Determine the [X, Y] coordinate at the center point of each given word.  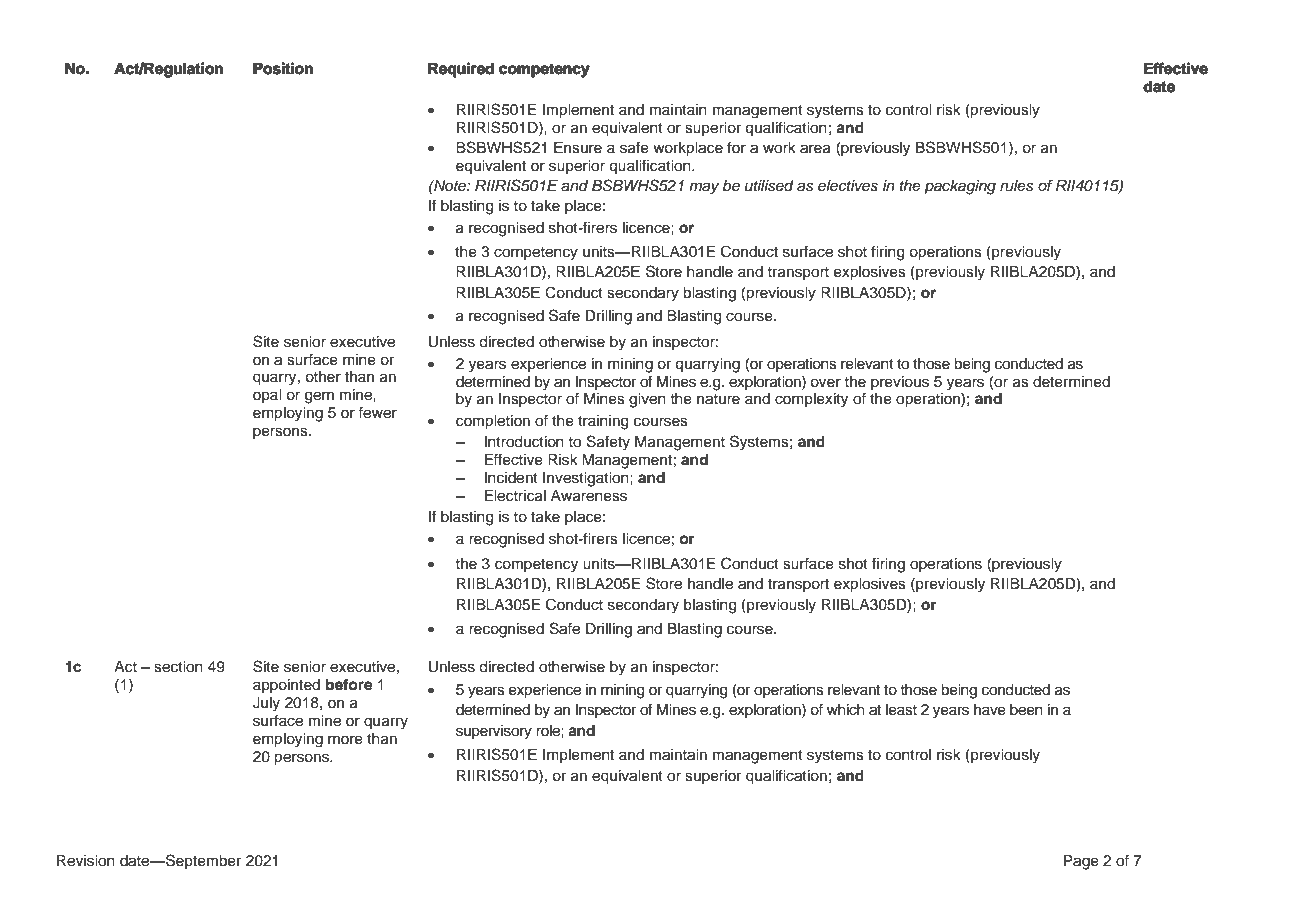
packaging [960, 187]
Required [461, 70]
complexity [811, 400]
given [647, 400]
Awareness [589, 496]
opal [267, 396]
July [266, 704]
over [825, 383]
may [704, 188]
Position [283, 68]
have [990, 710]
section [178, 667]
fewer [377, 413]
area [815, 149]
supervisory [494, 732]
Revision [86, 861]
